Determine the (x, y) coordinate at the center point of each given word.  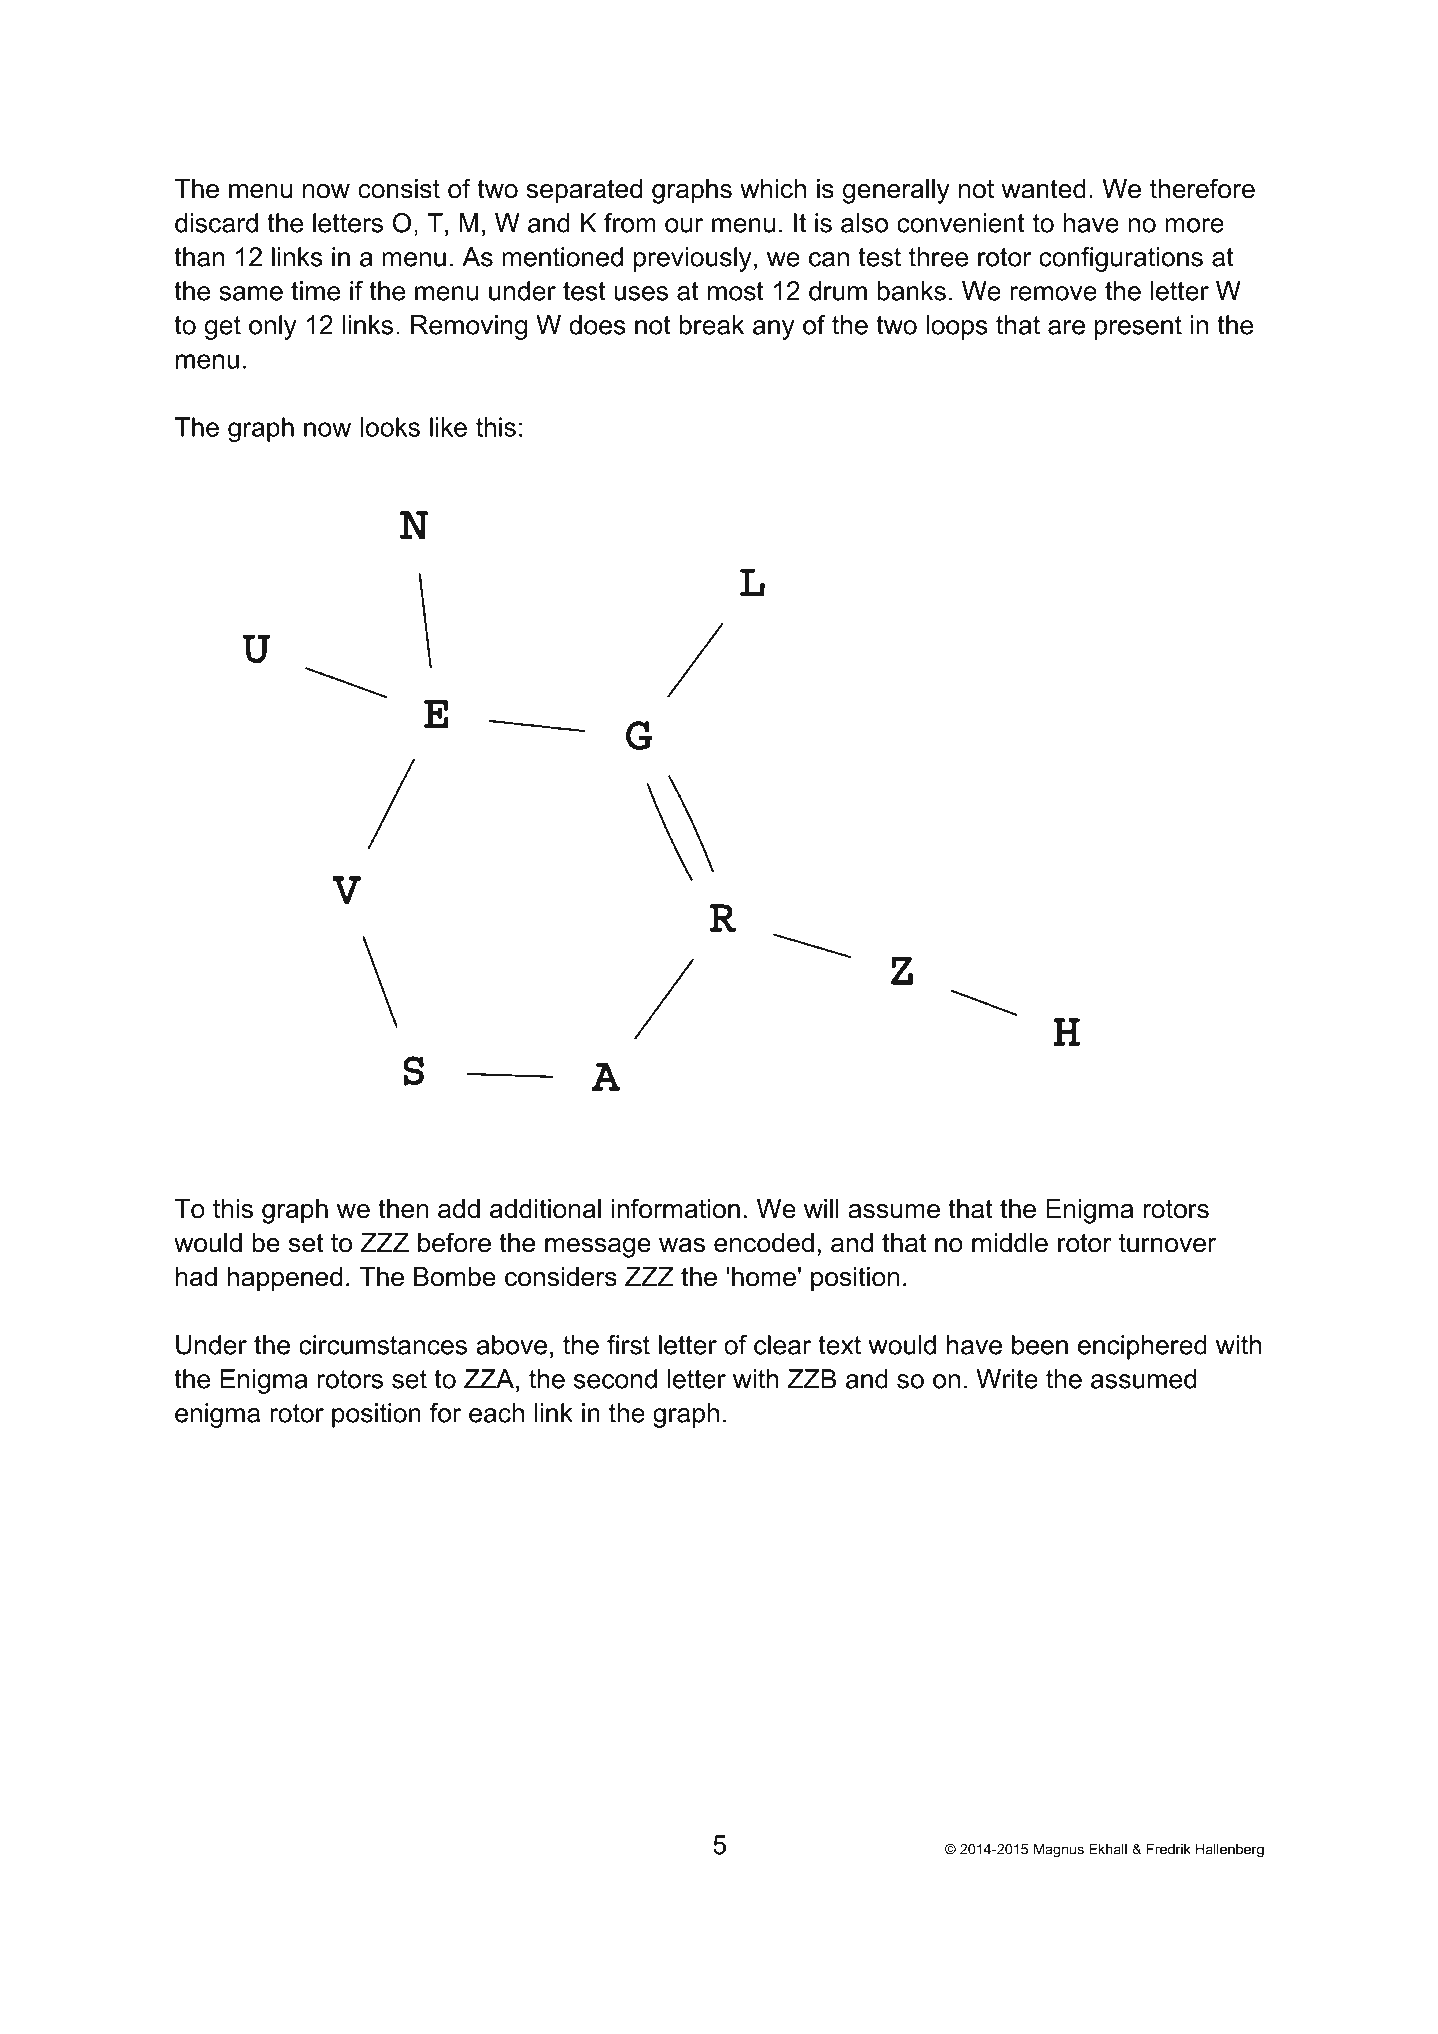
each (496, 1413)
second (615, 1379)
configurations (1121, 259)
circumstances (383, 1345)
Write (1007, 1379)
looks (390, 427)
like (448, 427)
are (1066, 327)
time (315, 291)
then (403, 1209)
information (676, 1208)
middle (1010, 1243)
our (684, 225)
